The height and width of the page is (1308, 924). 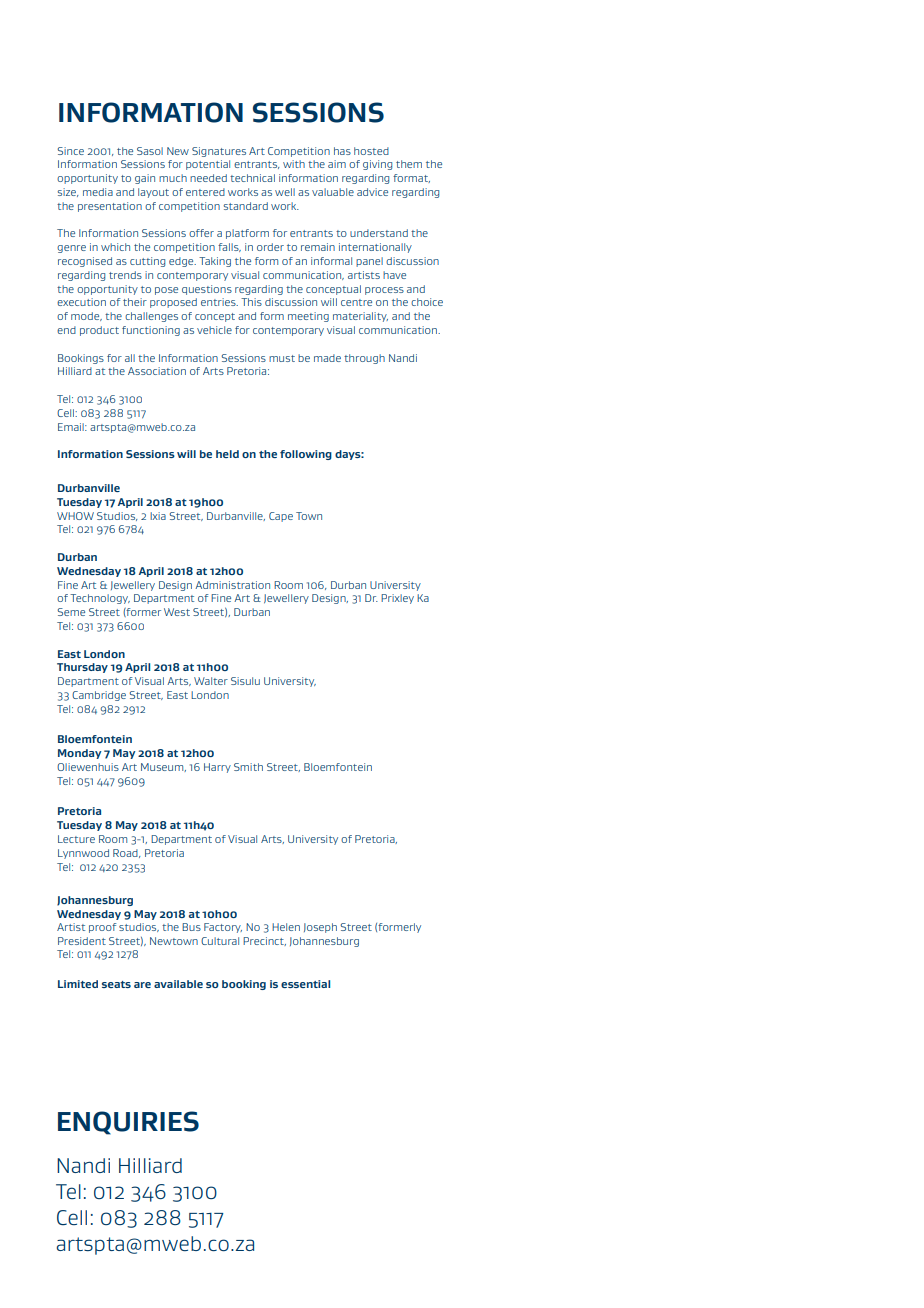 I want to click on Technology, so click(x=100, y=599).
